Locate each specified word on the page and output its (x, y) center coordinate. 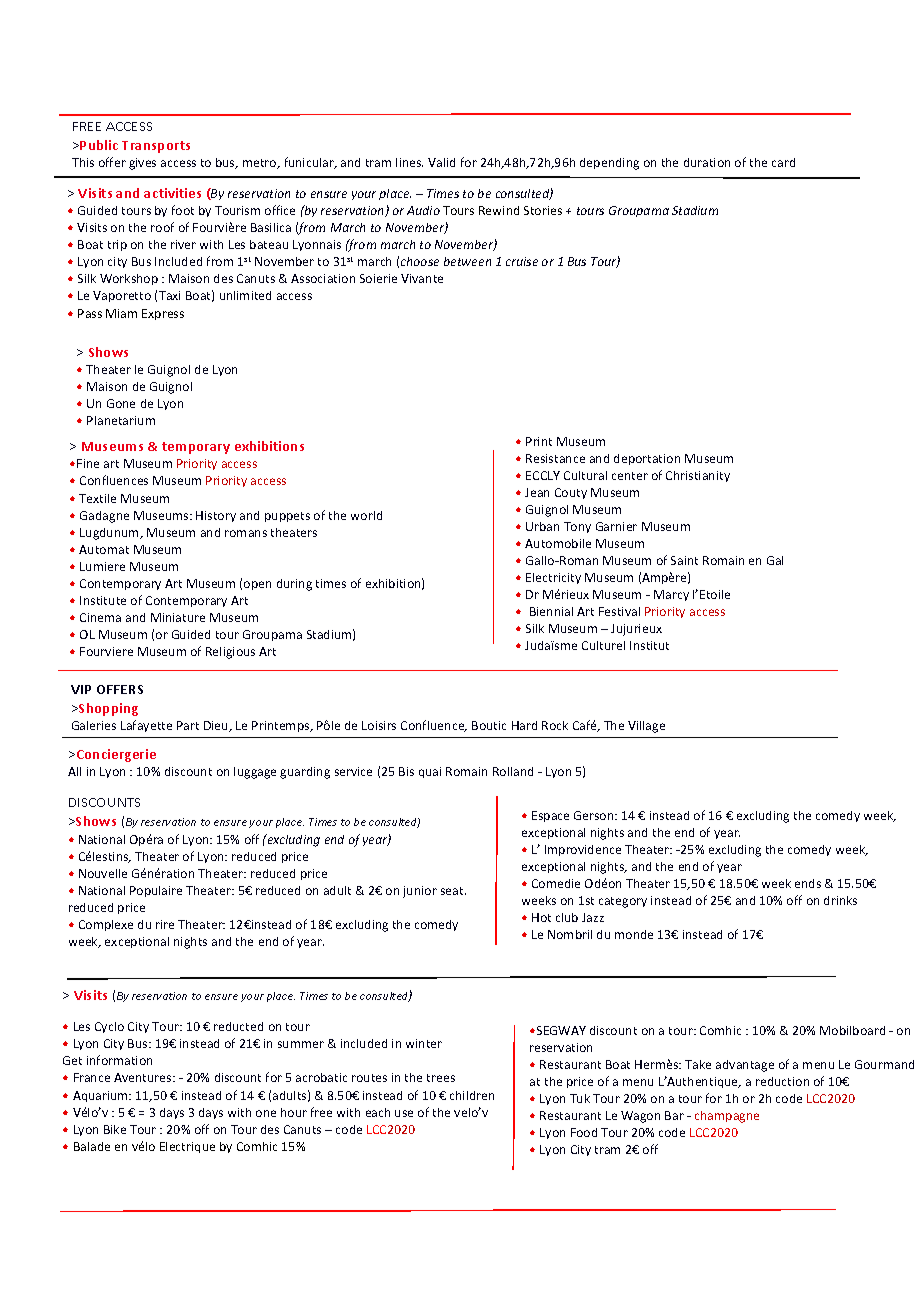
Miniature (178, 617)
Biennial (551, 611)
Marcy (671, 595)
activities (172, 193)
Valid (441, 162)
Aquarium (101, 1096)
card (783, 162)
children (472, 1095)
